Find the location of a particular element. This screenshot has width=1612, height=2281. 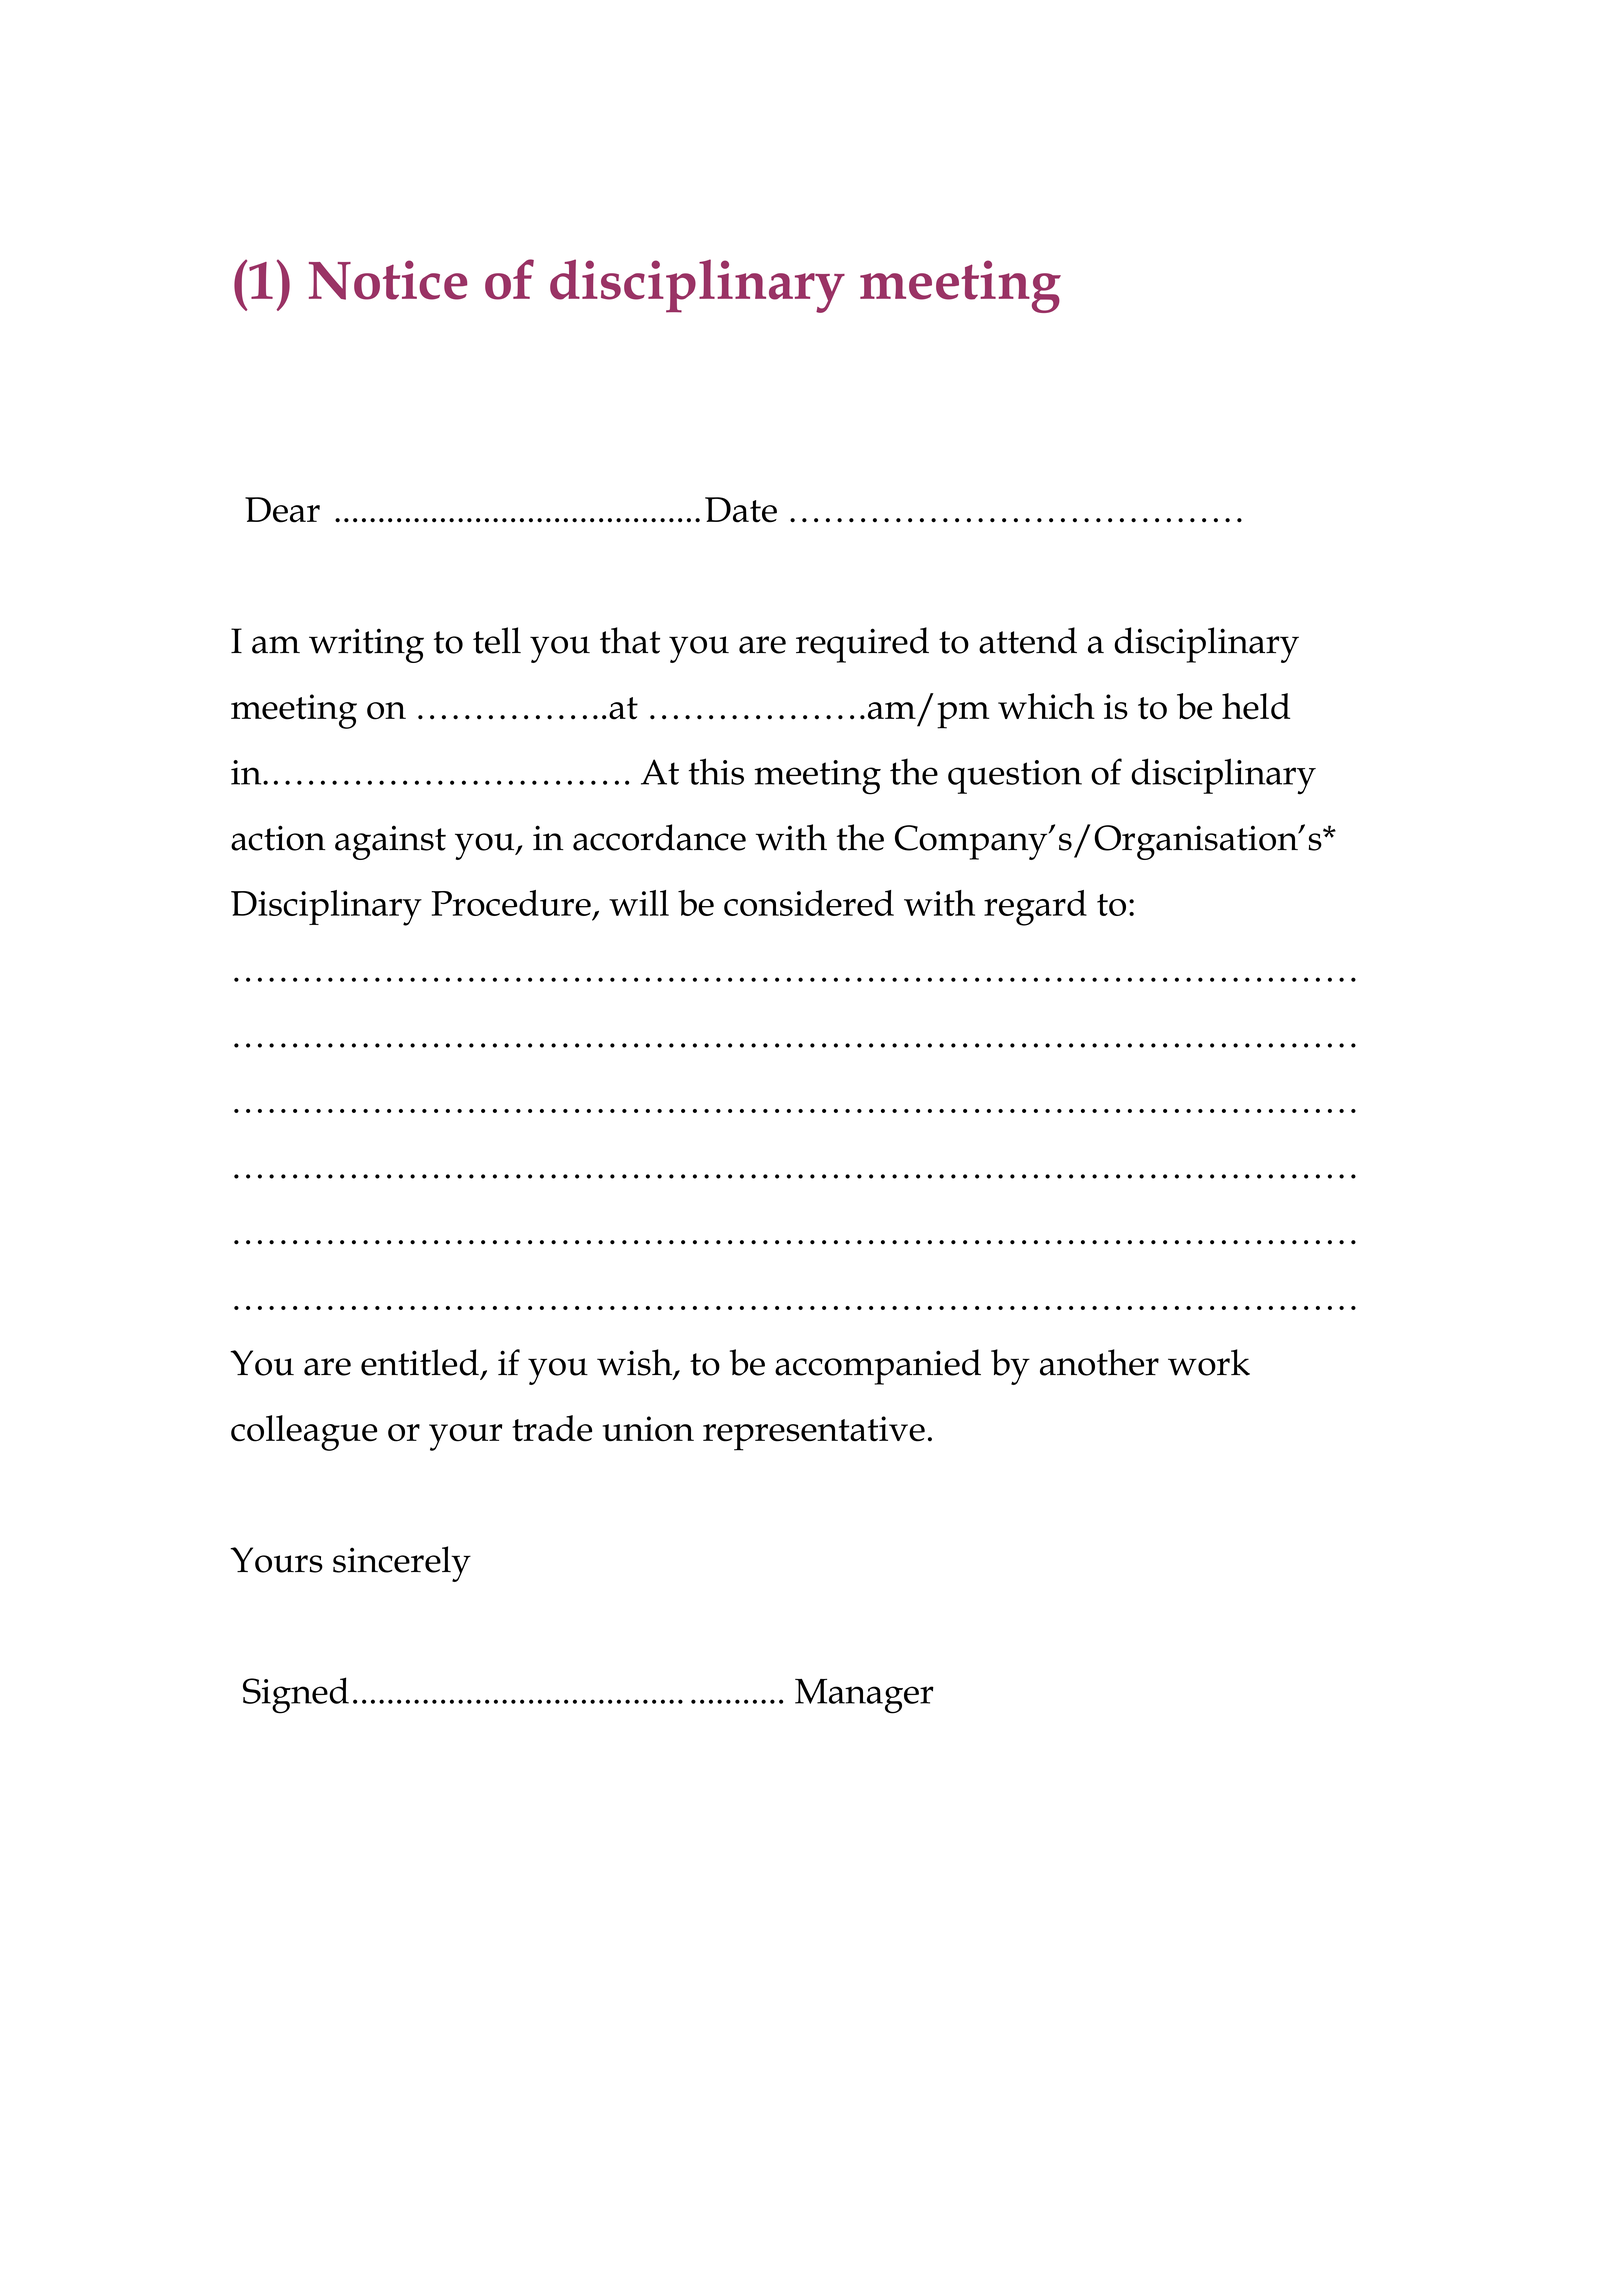

sincerely is located at coordinates (402, 1564).
